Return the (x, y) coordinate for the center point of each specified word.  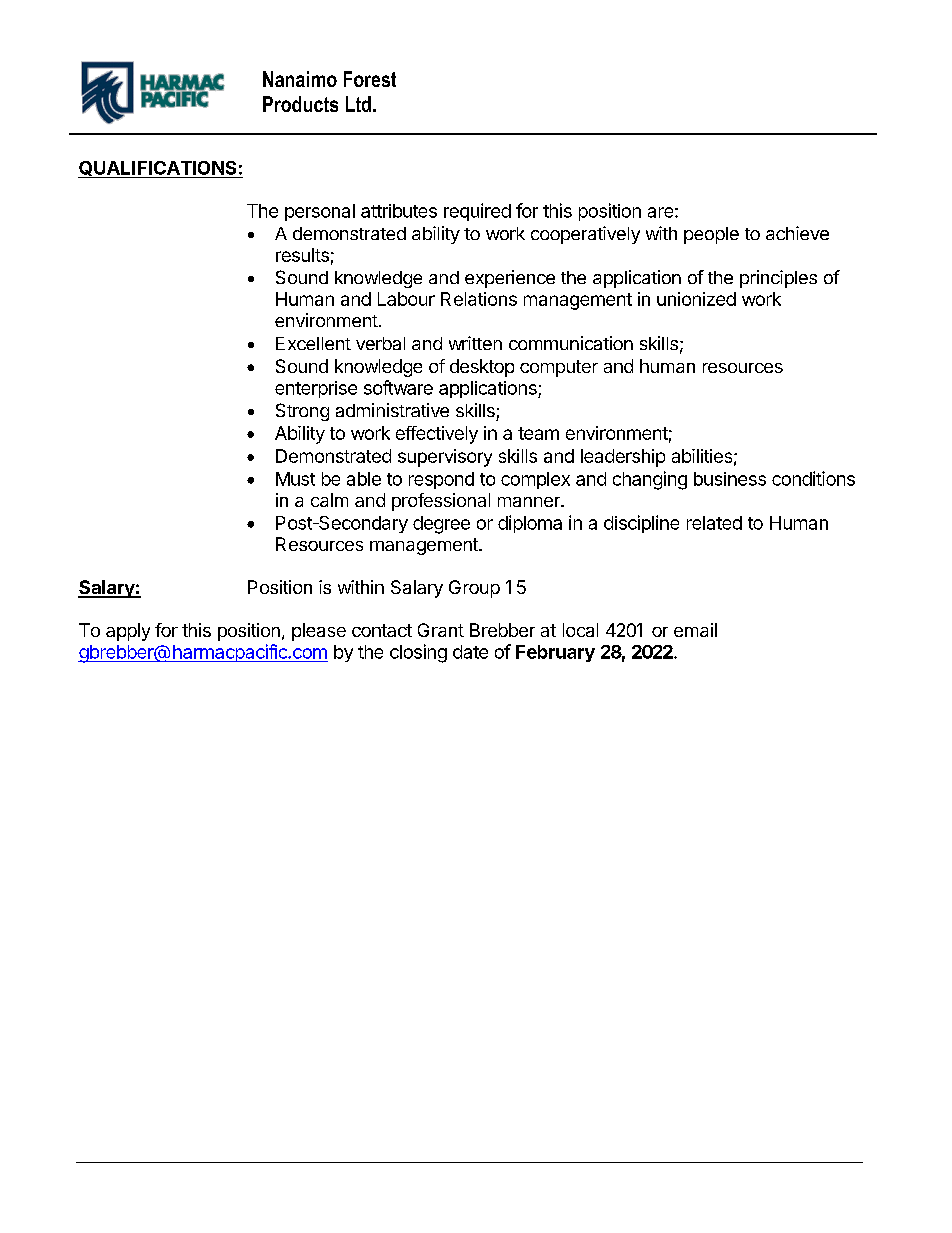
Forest (370, 79)
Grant (441, 630)
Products (300, 104)
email (695, 630)
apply (128, 632)
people (711, 235)
